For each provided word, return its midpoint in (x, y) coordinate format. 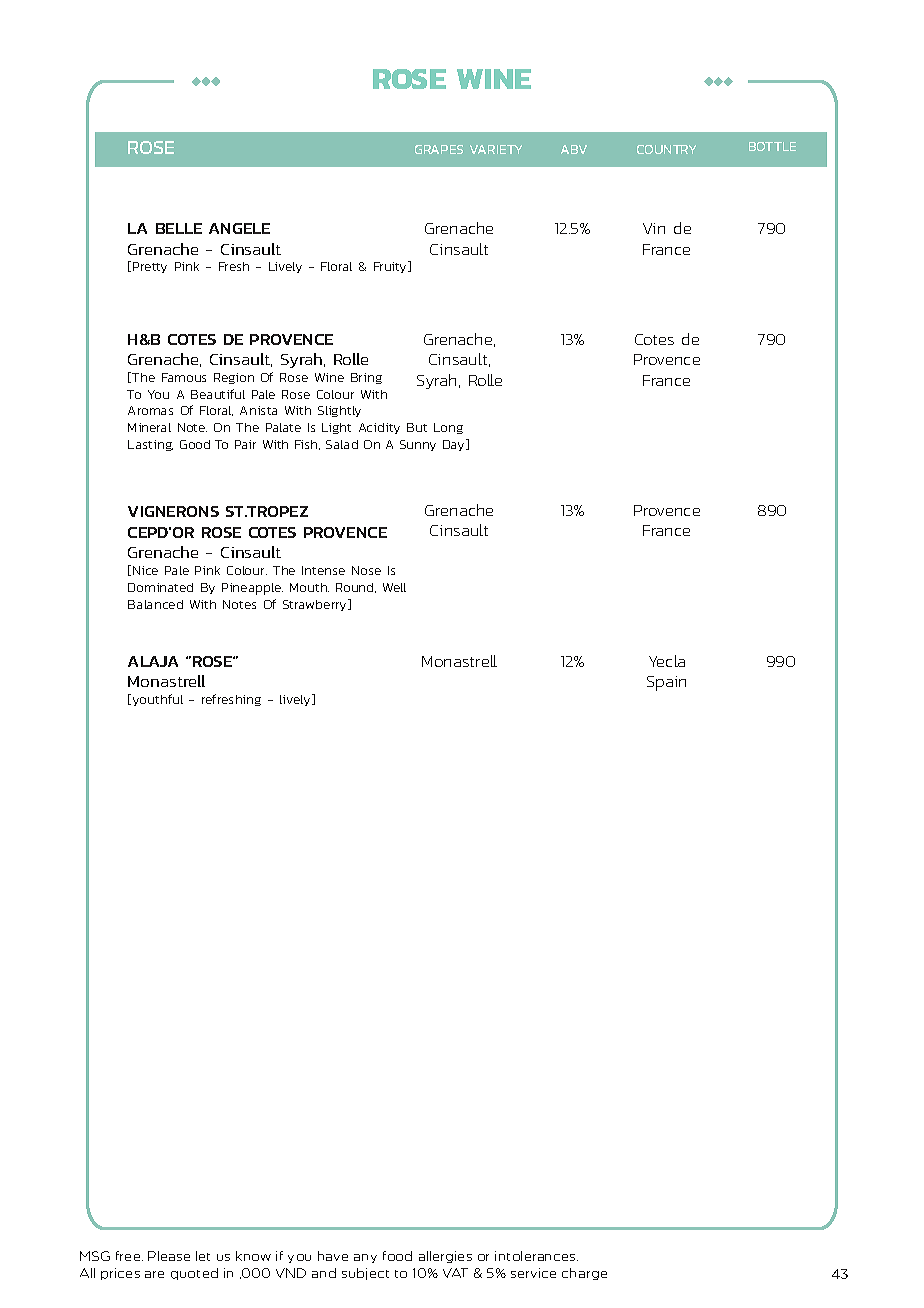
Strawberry (316, 605)
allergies (445, 1257)
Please (169, 1256)
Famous (184, 377)
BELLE (179, 228)
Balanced (155, 604)
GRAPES (439, 149)
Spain (666, 683)
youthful (158, 700)
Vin (654, 228)
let (203, 1256)
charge (584, 1274)
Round (356, 588)
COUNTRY (666, 149)
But (417, 427)
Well (394, 587)
